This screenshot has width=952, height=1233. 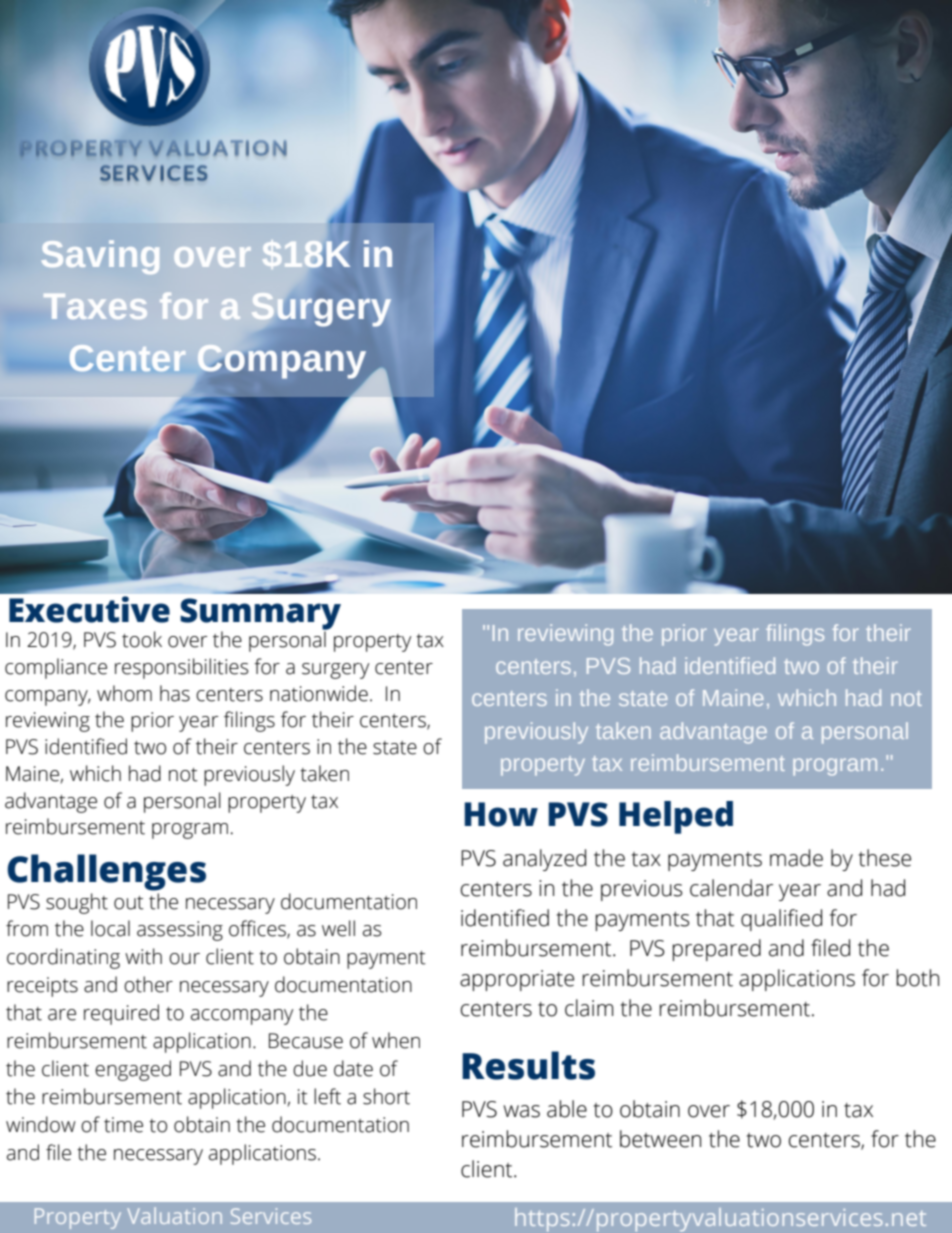 I want to click on How, so click(x=501, y=814).
